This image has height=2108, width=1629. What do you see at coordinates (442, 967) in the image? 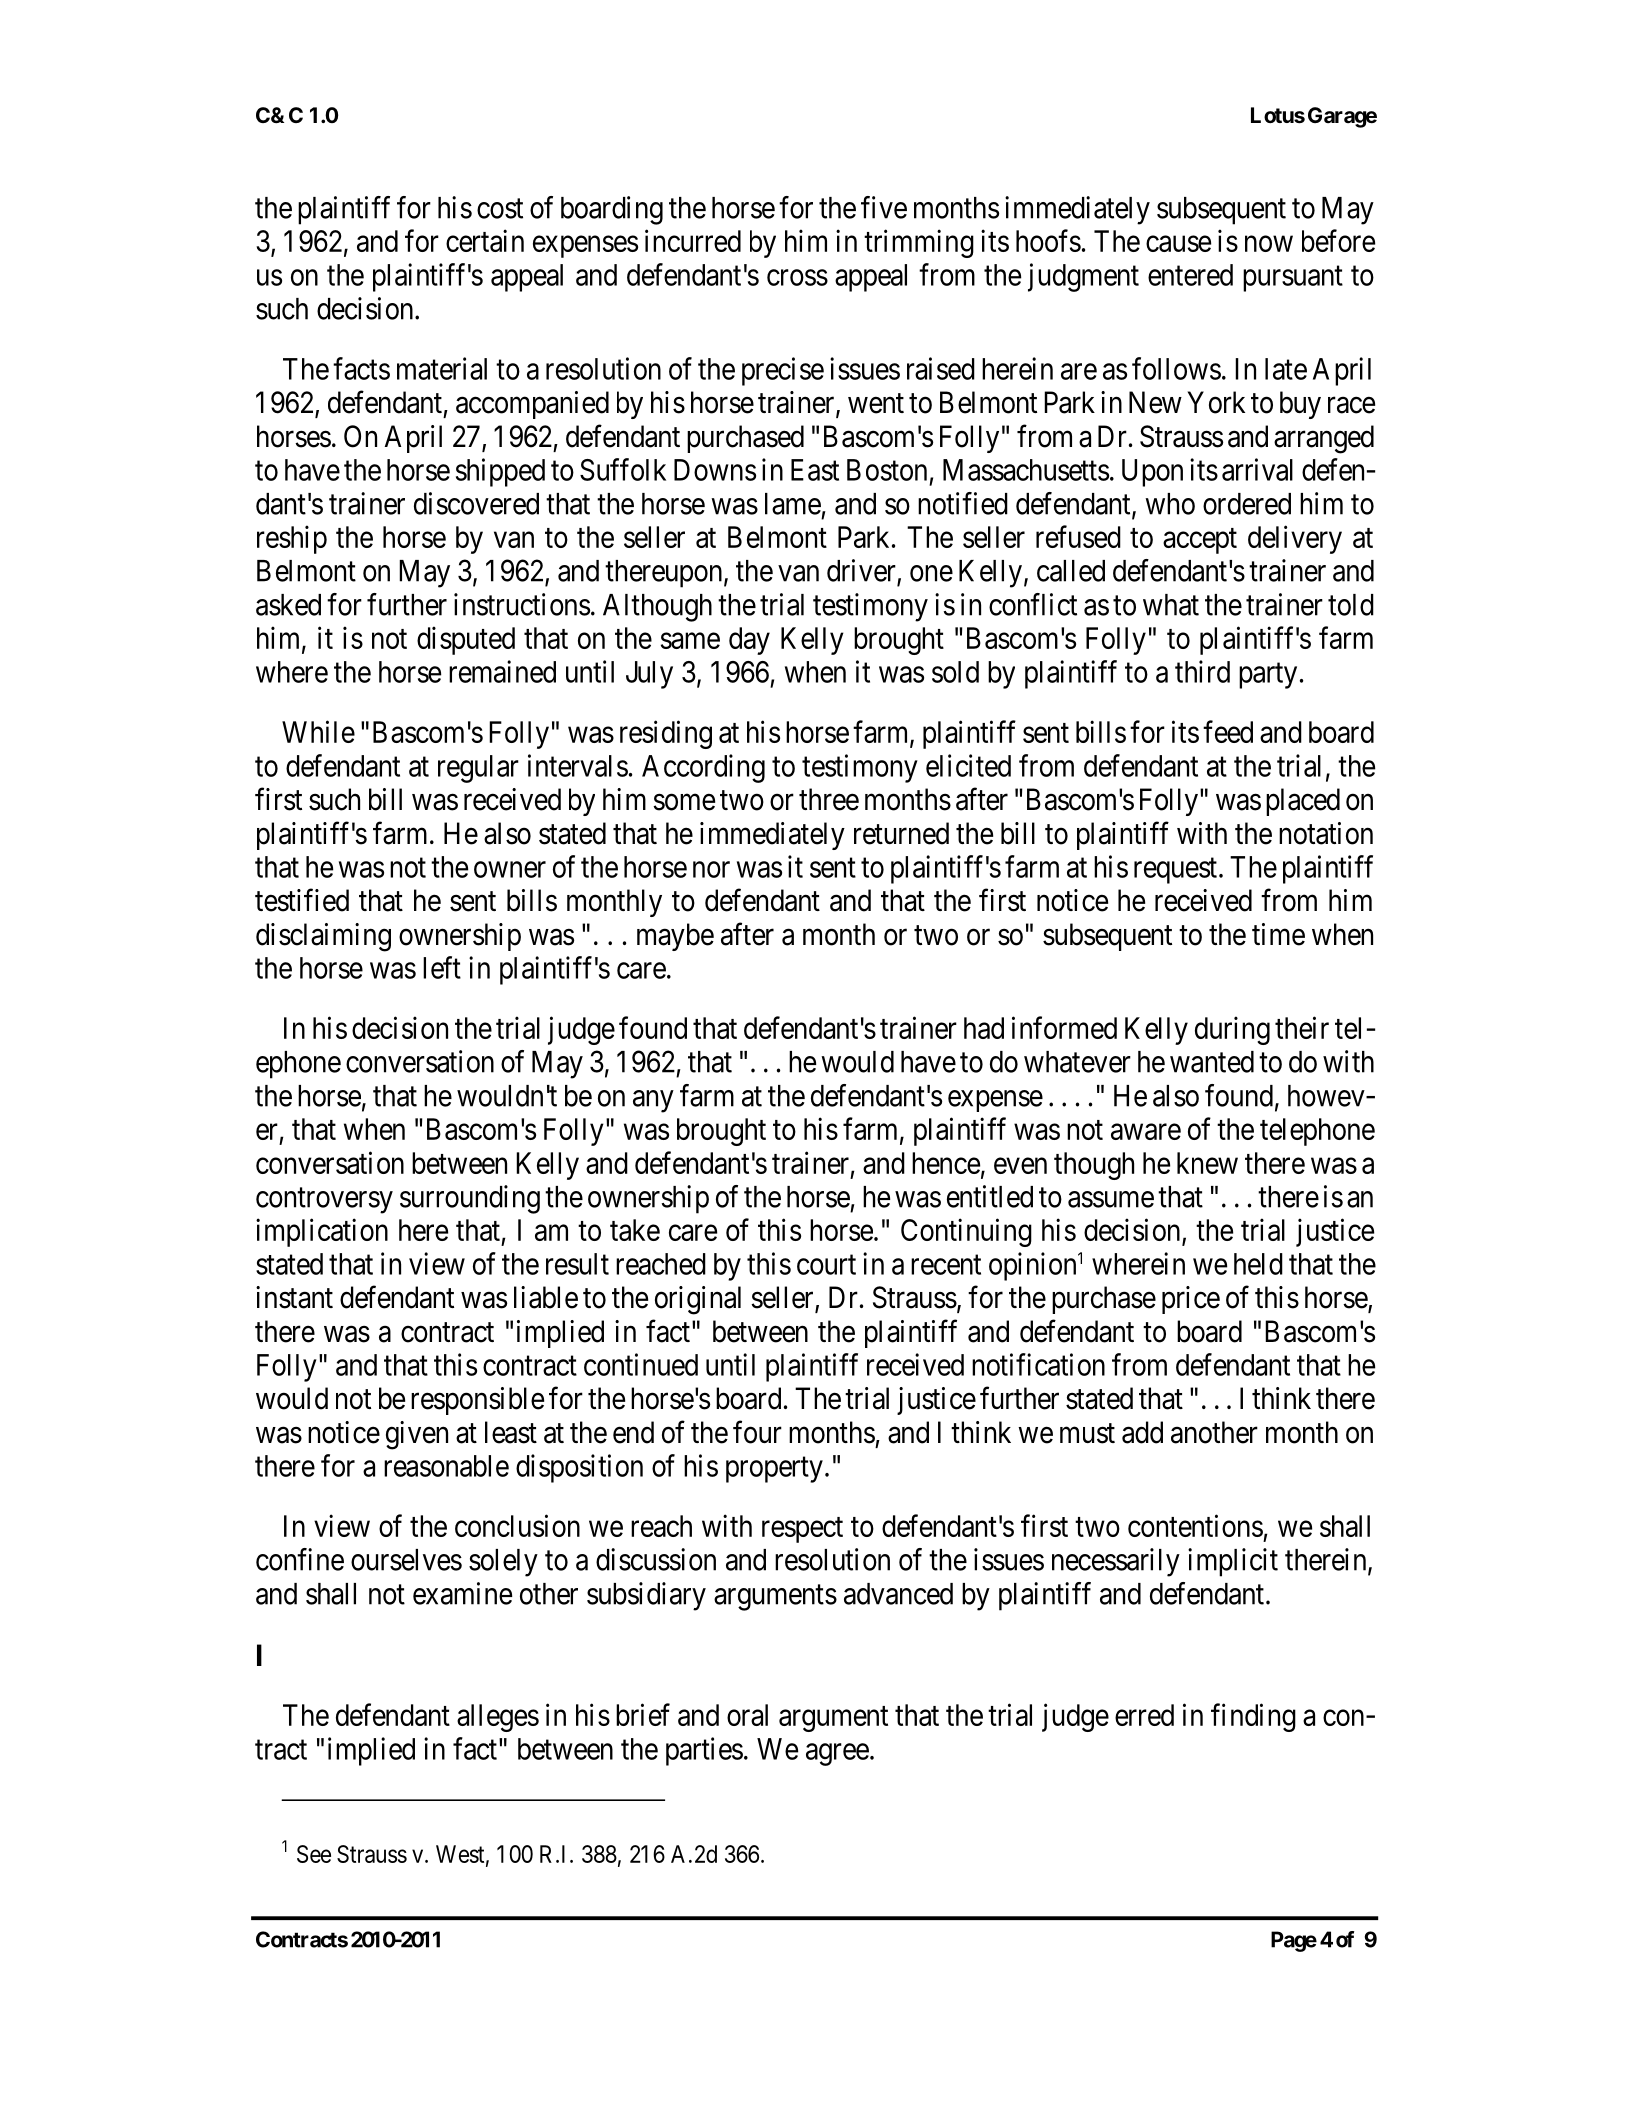
I see `left` at bounding box center [442, 967].
